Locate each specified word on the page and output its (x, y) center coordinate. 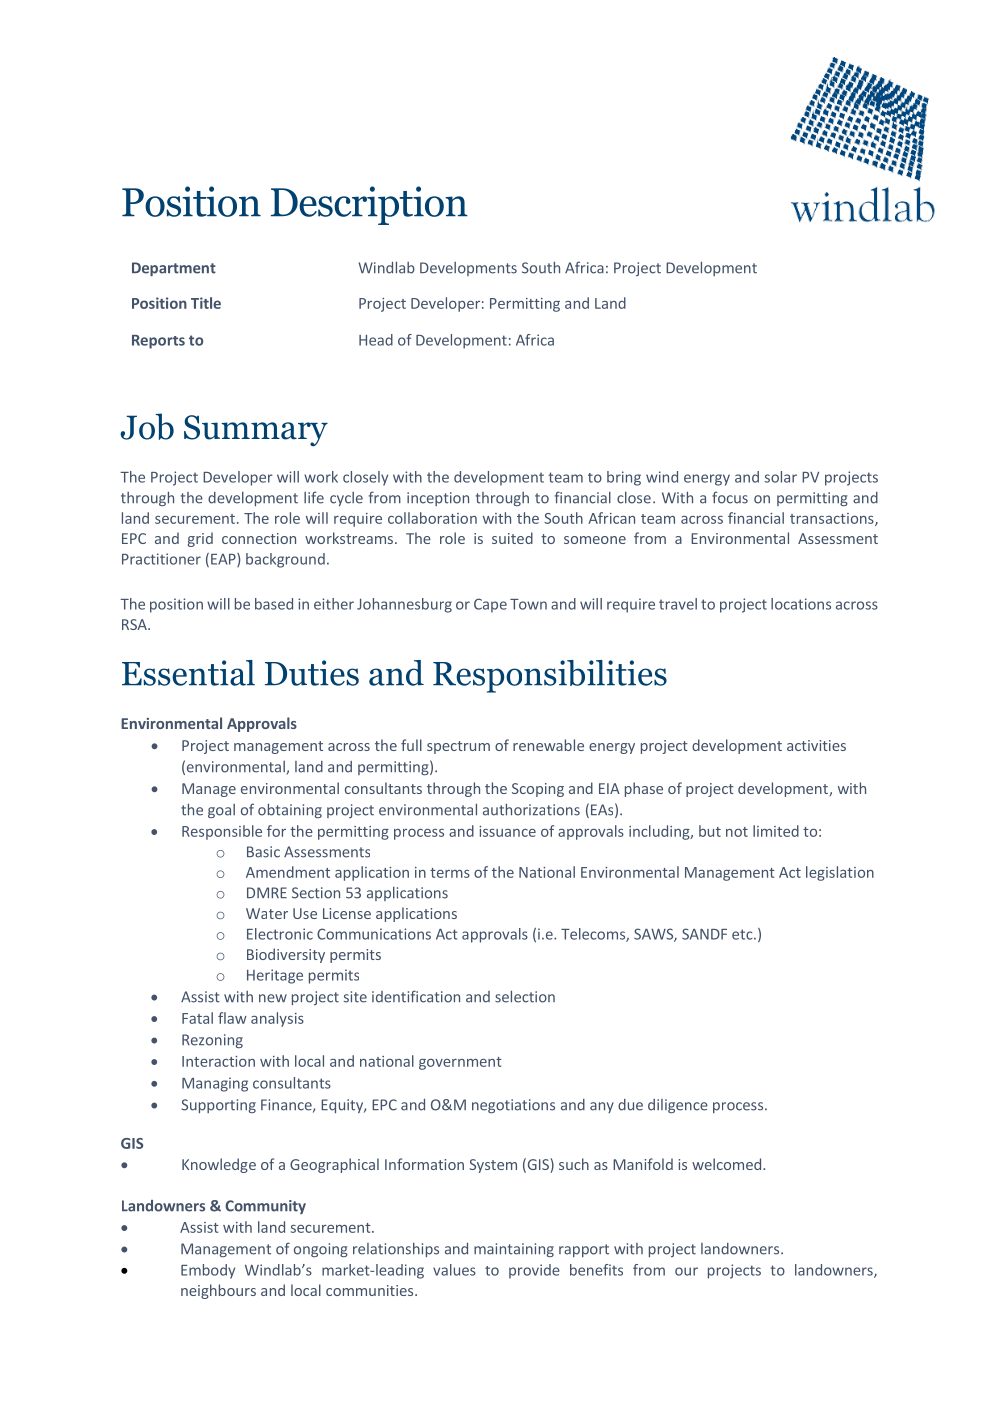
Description (369, 205)
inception (438, 499)
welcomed (726, 1164)
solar (780, 477)
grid (200, 539)
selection (525, 996)
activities (816, 745)
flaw (232, 1018)
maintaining (514, 1250)
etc (743, 934)
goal (221, 811)
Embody (208, 1271)
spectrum (458, 747)
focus (730, 497)
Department (174, 269)
